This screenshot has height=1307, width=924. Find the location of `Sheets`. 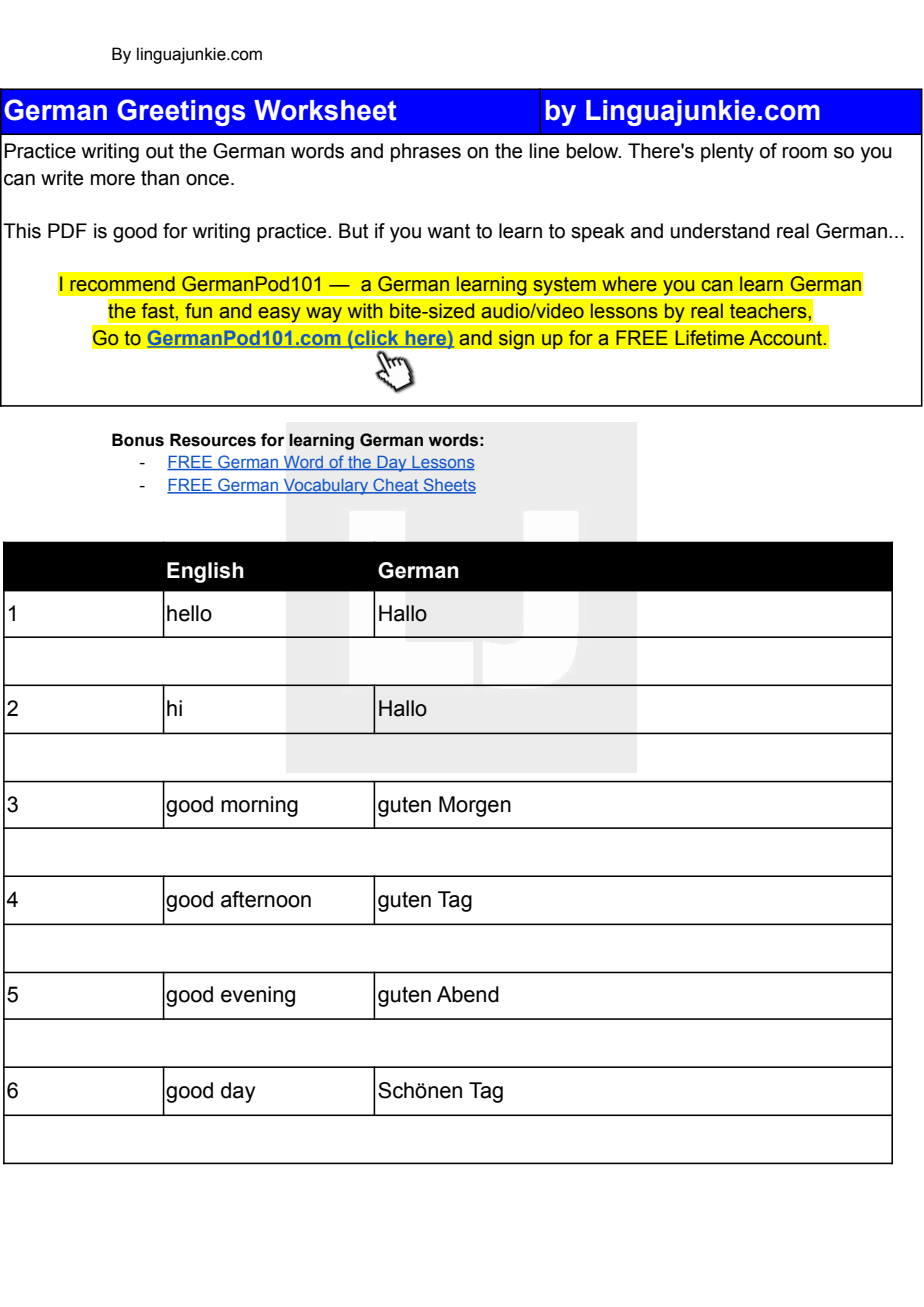

Sheets is located at coordinates (448, 485).
